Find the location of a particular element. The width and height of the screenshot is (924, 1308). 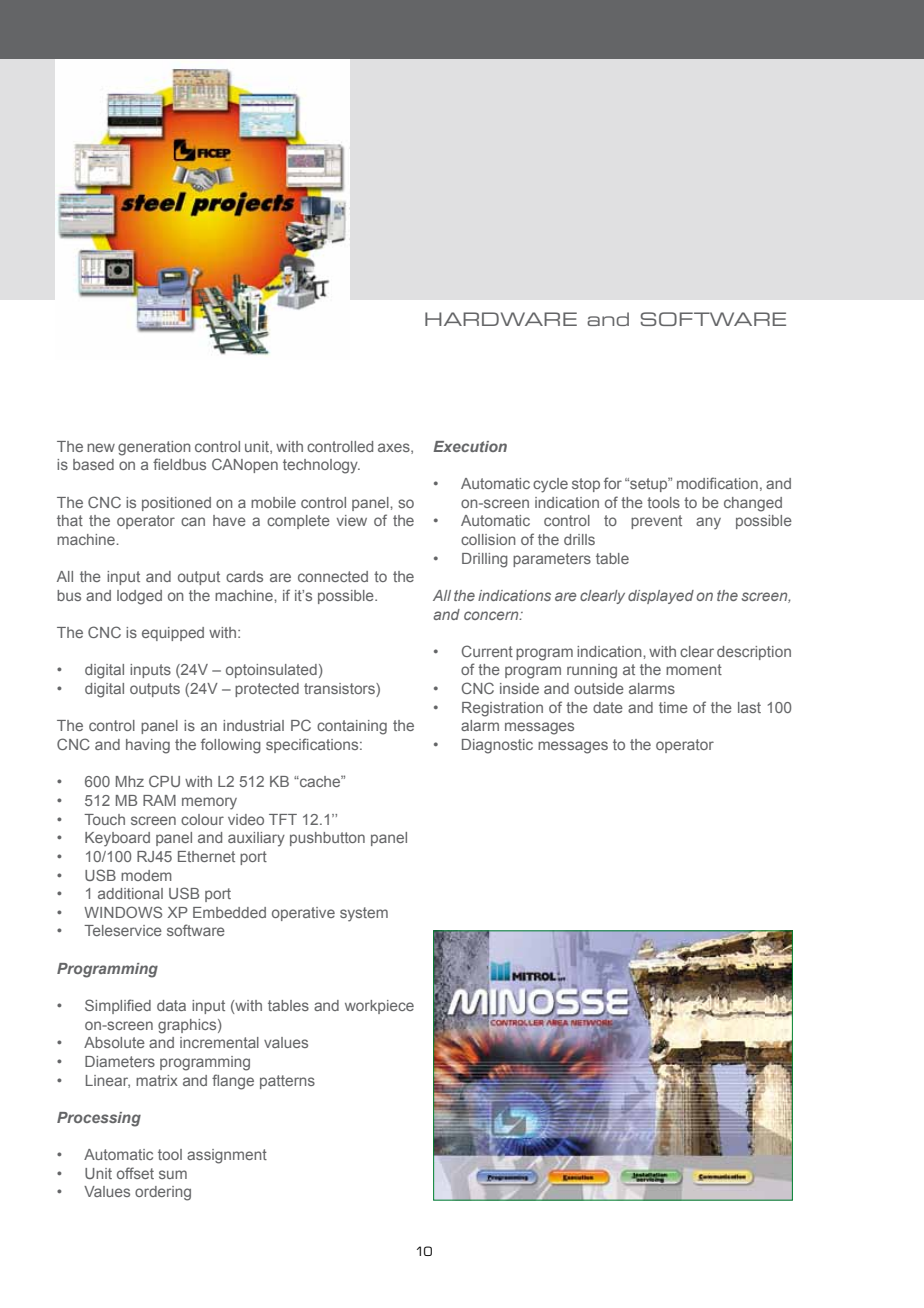

Diagnostic is located at coordinates (497, 746).
